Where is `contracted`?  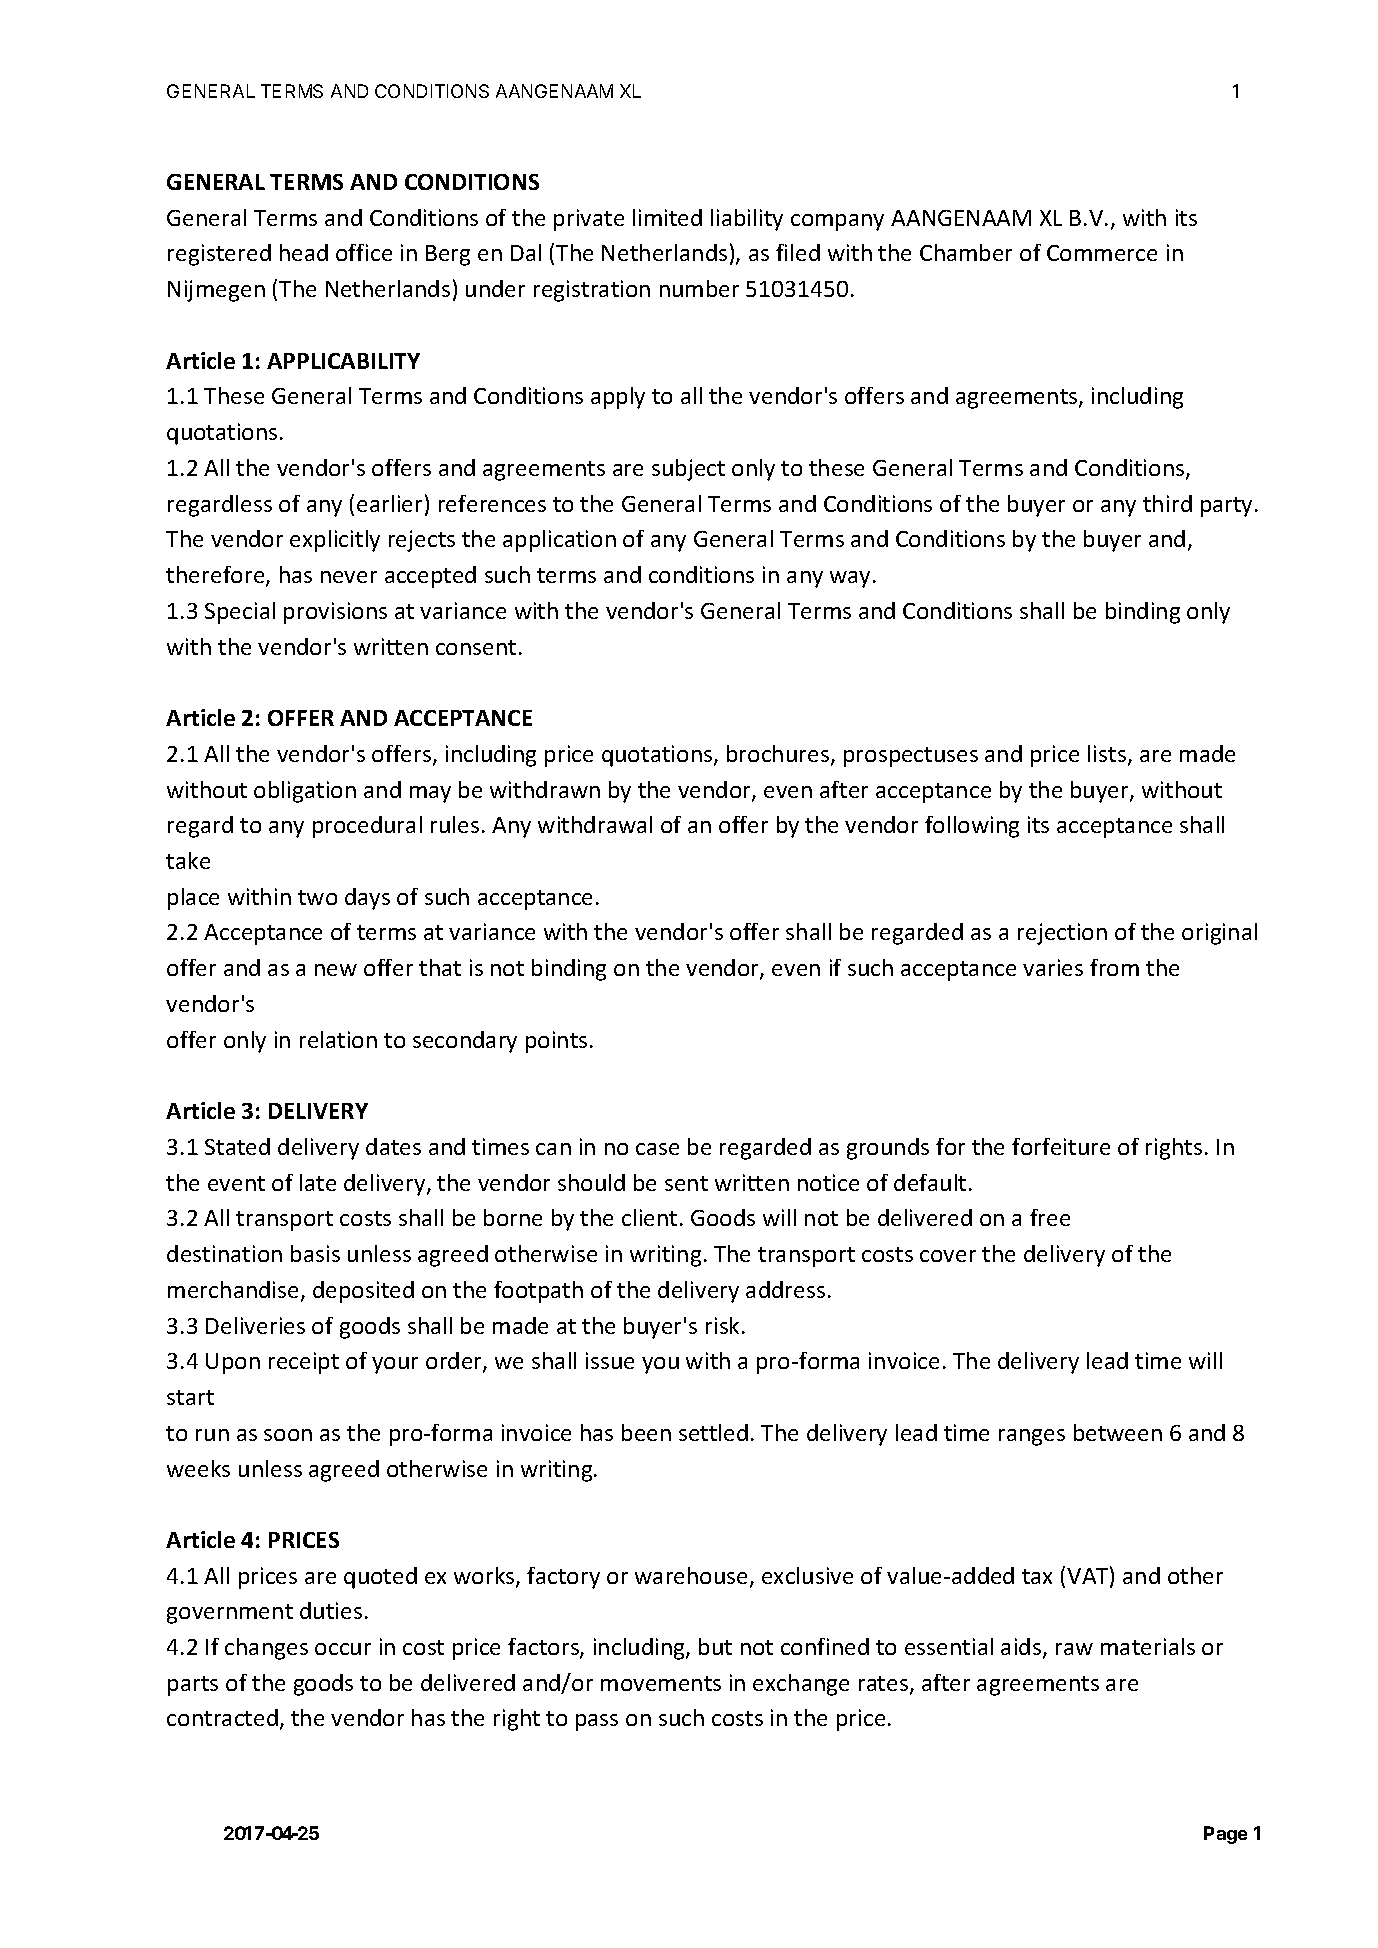 contracted is located at coordinates (222, 1717).
